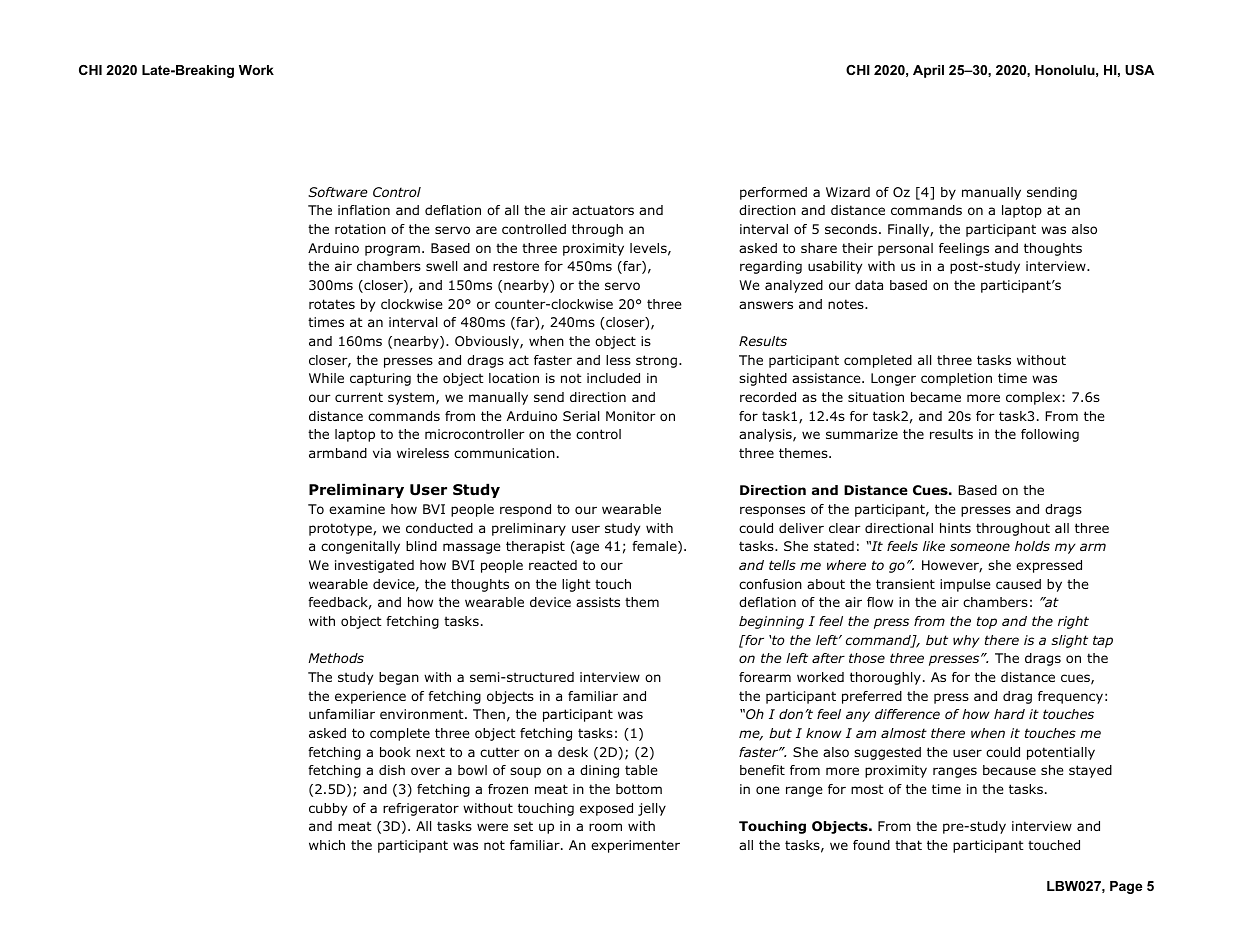 This image has height=952, width=1233. What do you see at coordinates (772, 511) in the image?
I see `responses` at bounding box center [772, 511].
